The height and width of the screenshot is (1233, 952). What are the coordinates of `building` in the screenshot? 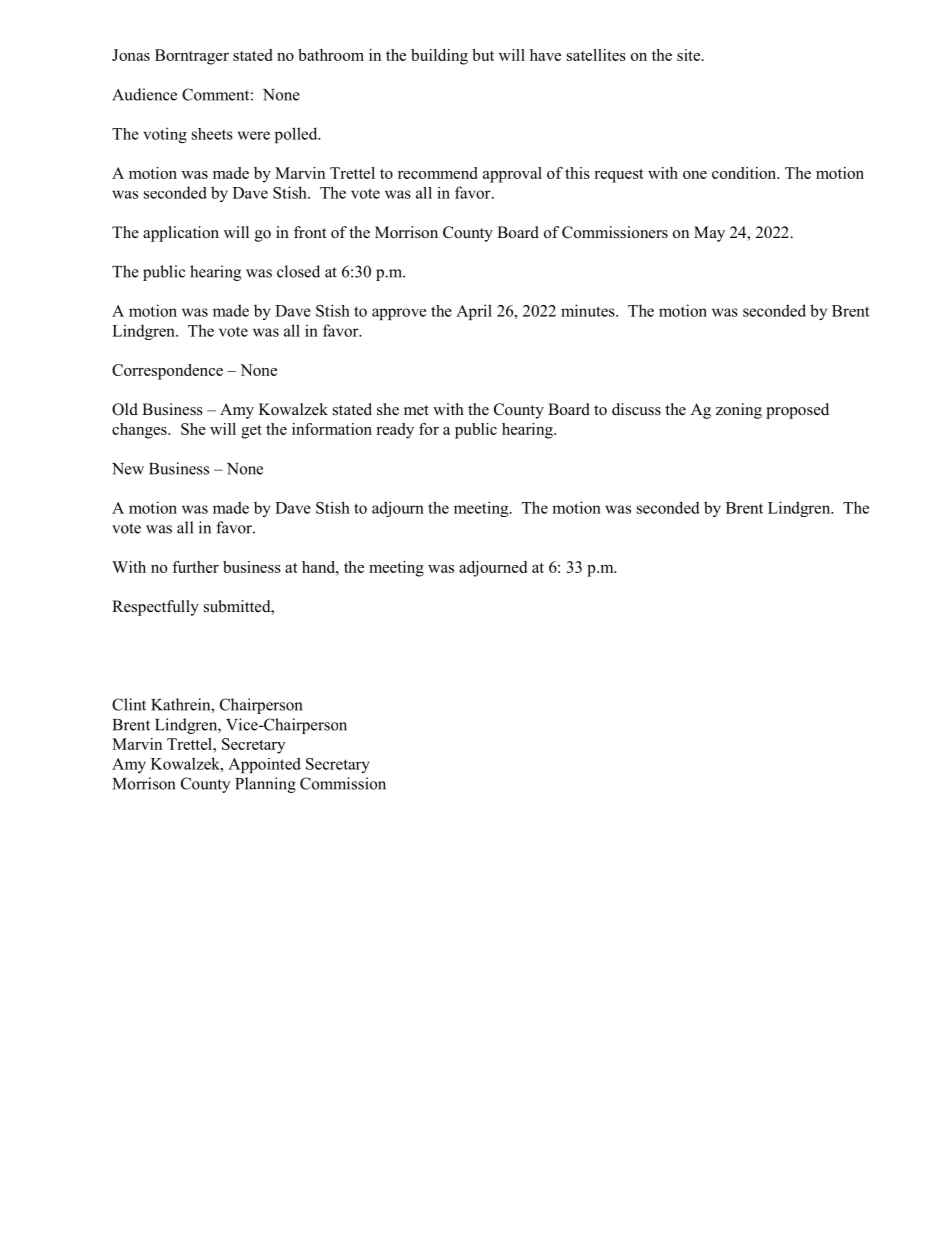 It's located at (439, 57).
